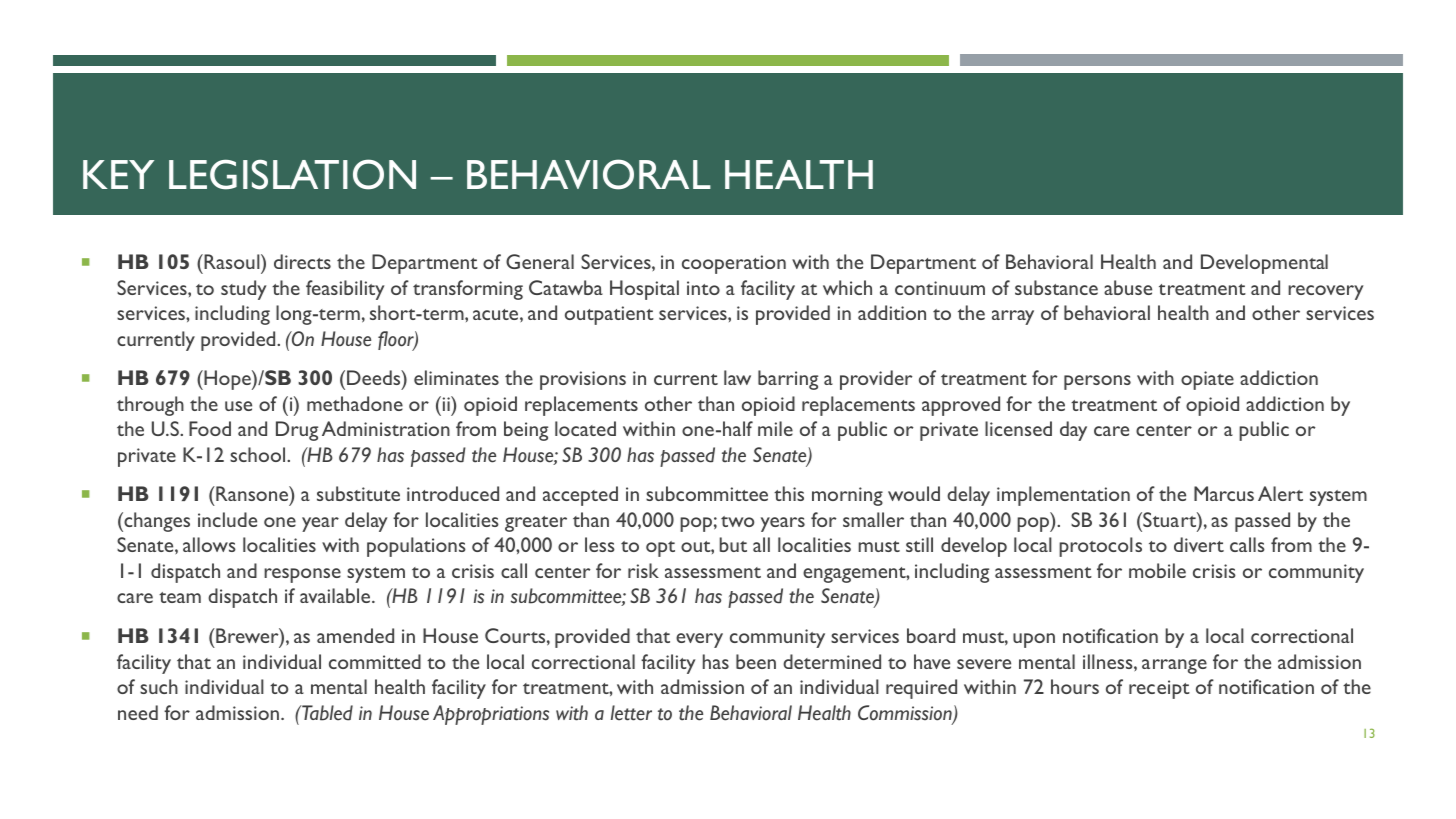 The height and width of the page is (819, 1456). I want to click on LEGISLATION, so click(292, 174).
